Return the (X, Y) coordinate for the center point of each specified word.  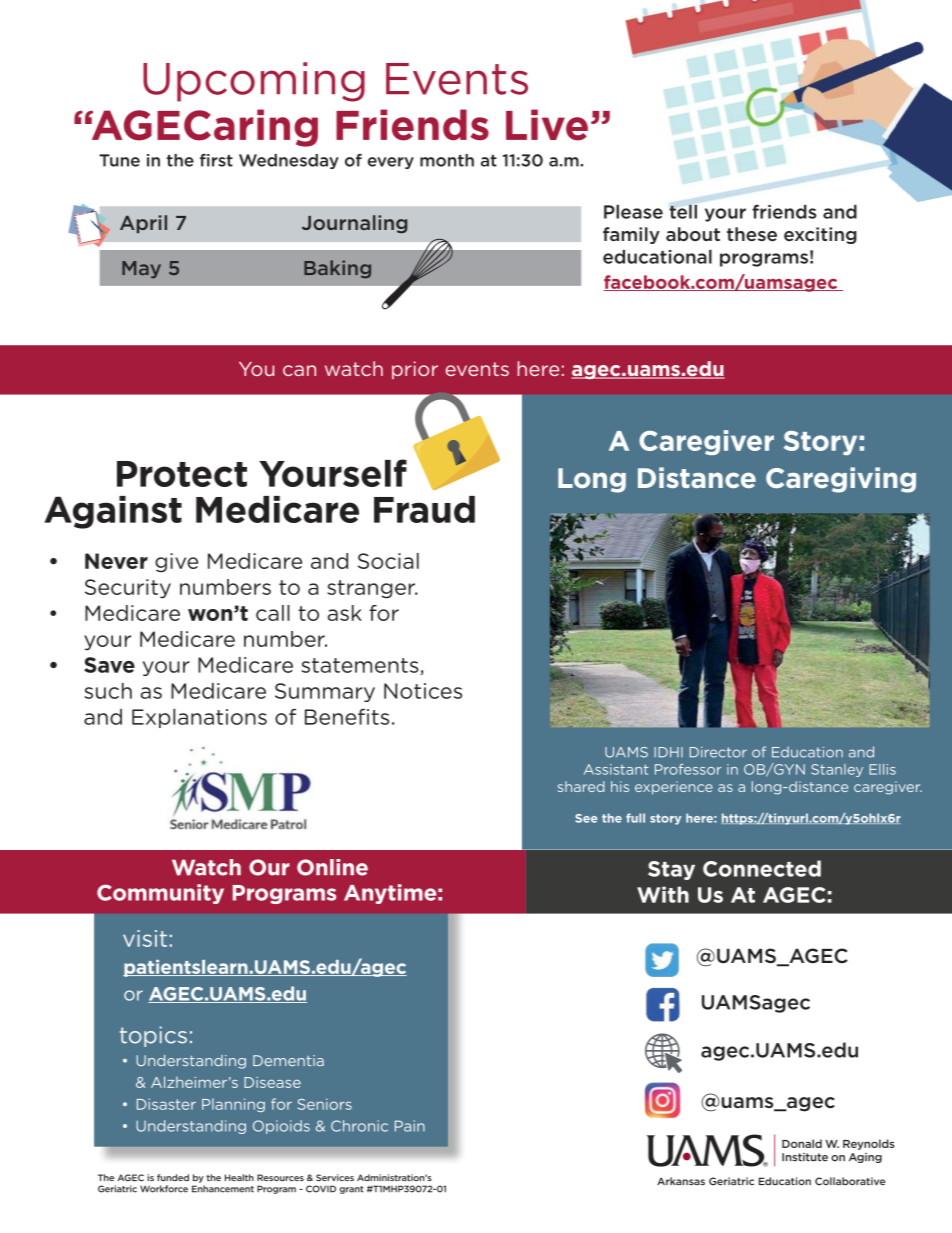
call (273, 613)
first (216, 160)
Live (547, 125)
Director (718, 752)
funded (173, 1177)
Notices (423, 691)
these (752, 234)
